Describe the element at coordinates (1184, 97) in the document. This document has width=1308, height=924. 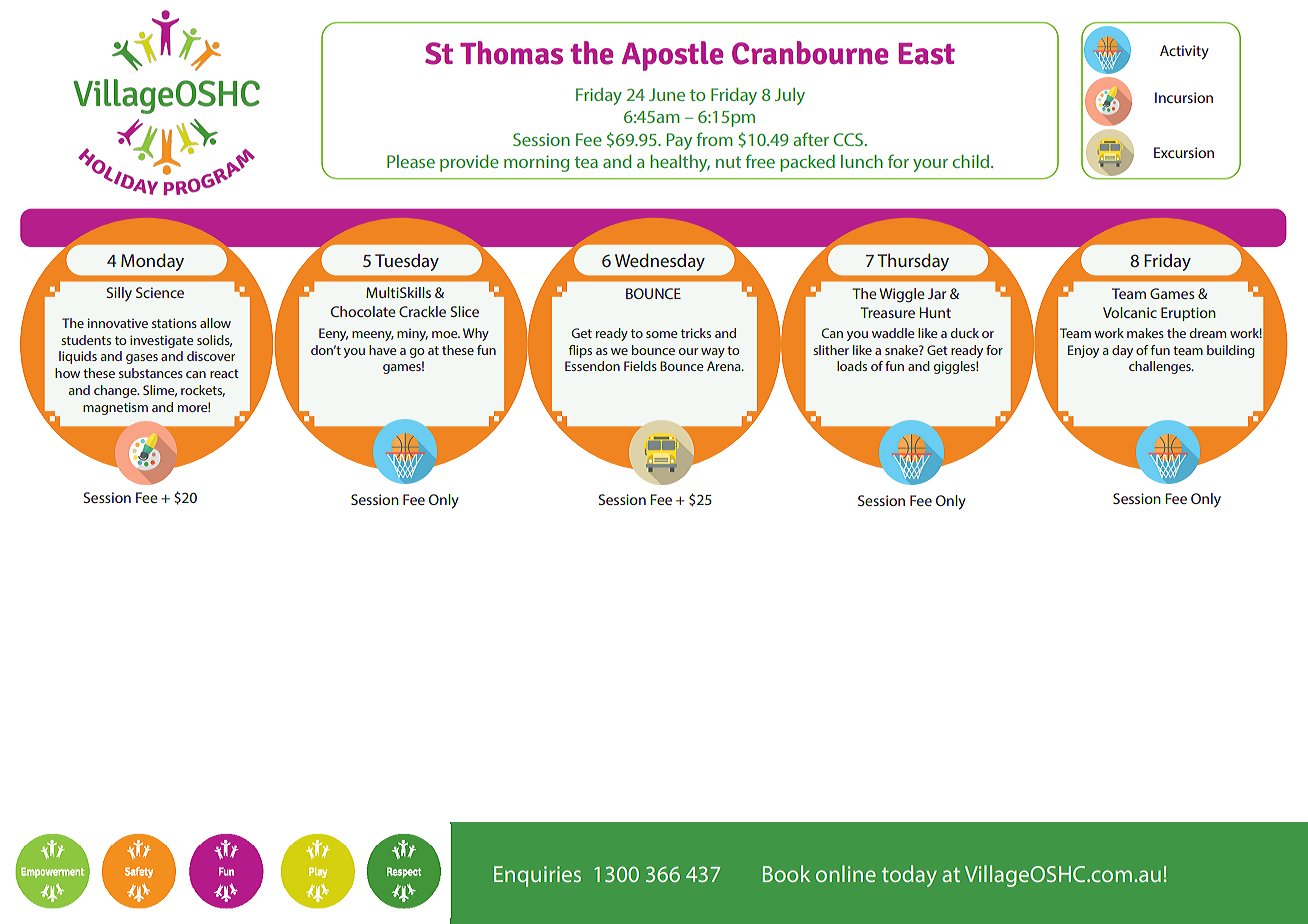
I see `Incursion` at that location.
